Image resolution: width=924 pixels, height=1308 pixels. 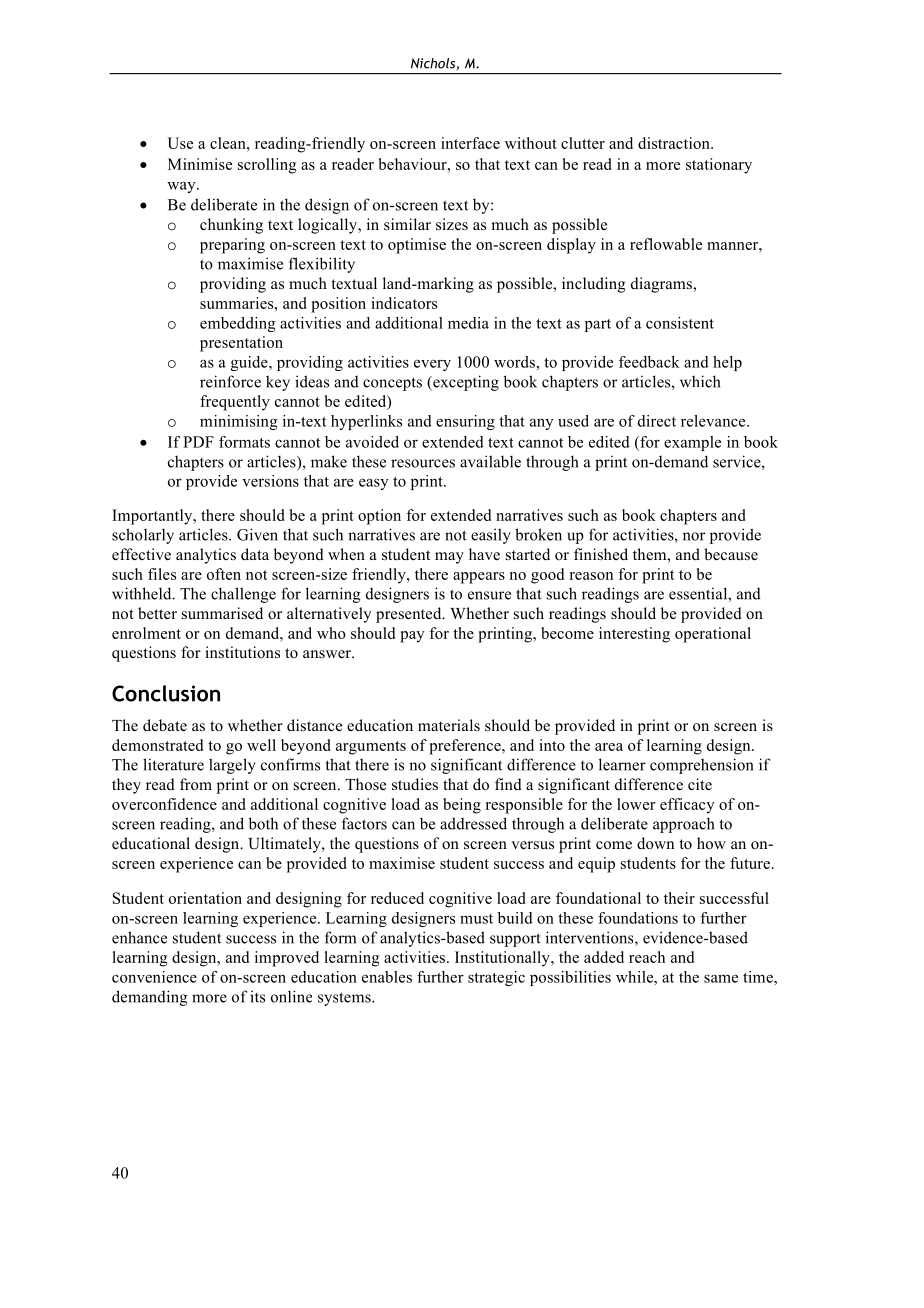 I want to click on Minimise, so click(x=200, y=164).
